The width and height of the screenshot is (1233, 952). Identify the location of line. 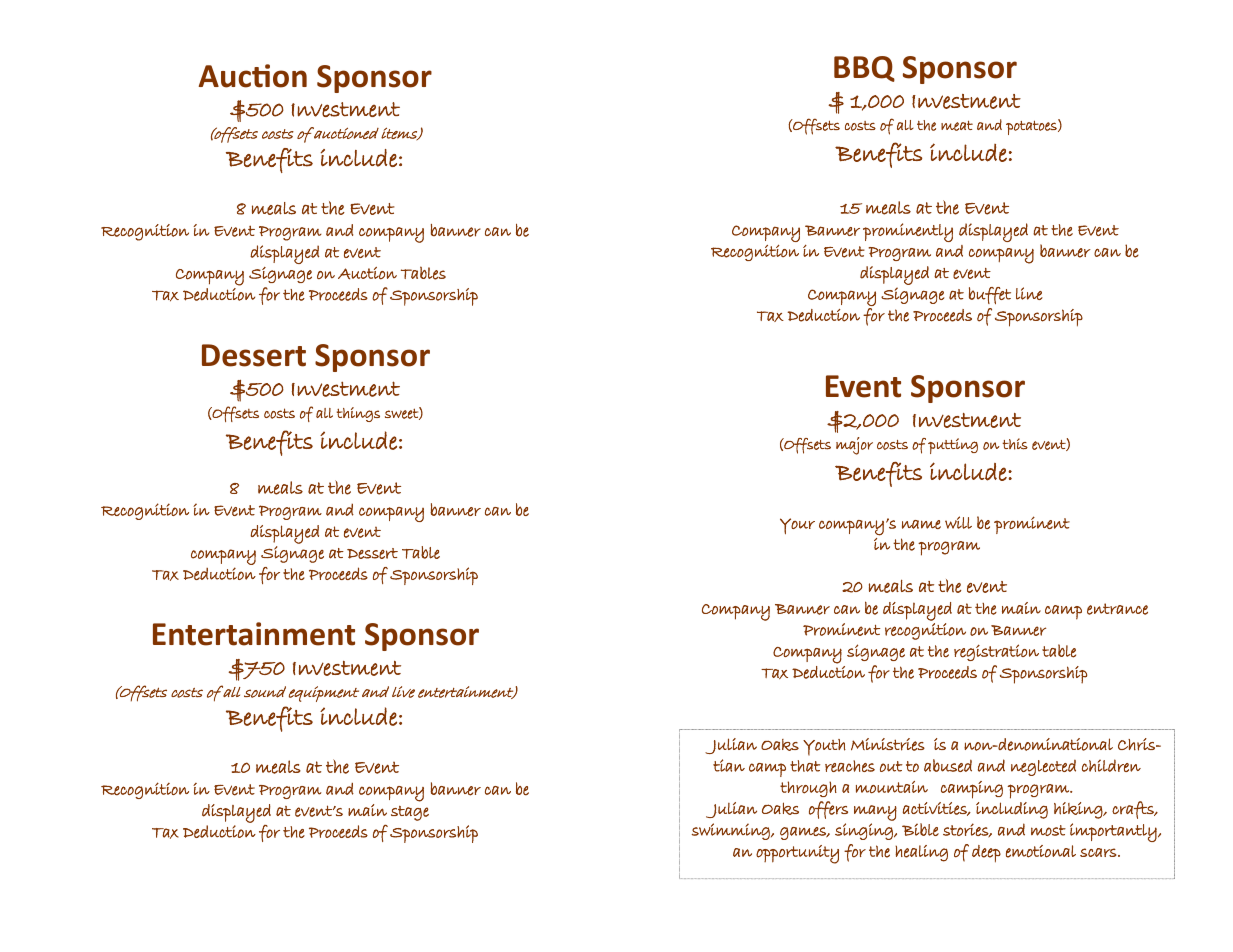
(1029, 293).
